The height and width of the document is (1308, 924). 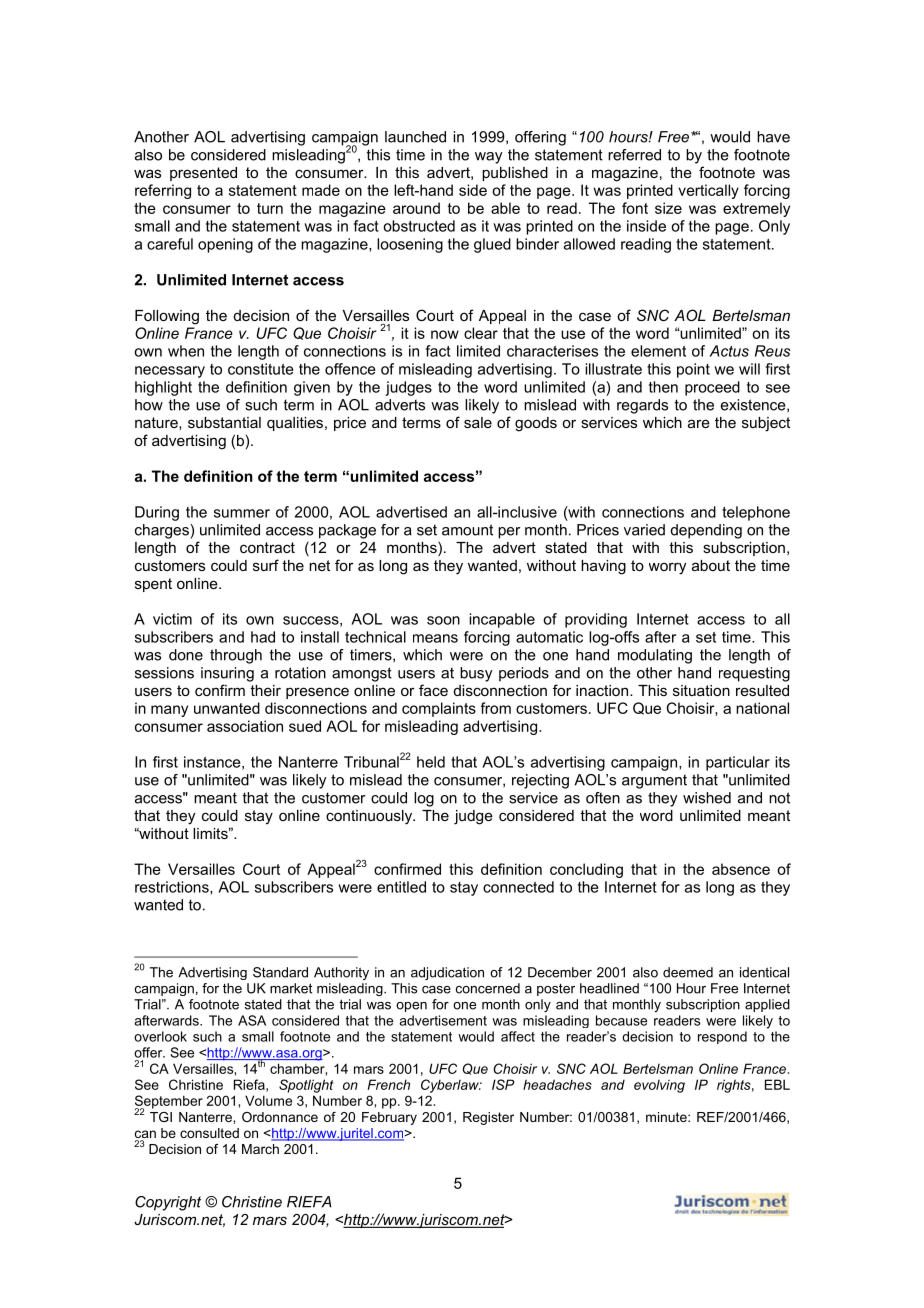 I want to click on restrictions, so click(x=173, y=888).
